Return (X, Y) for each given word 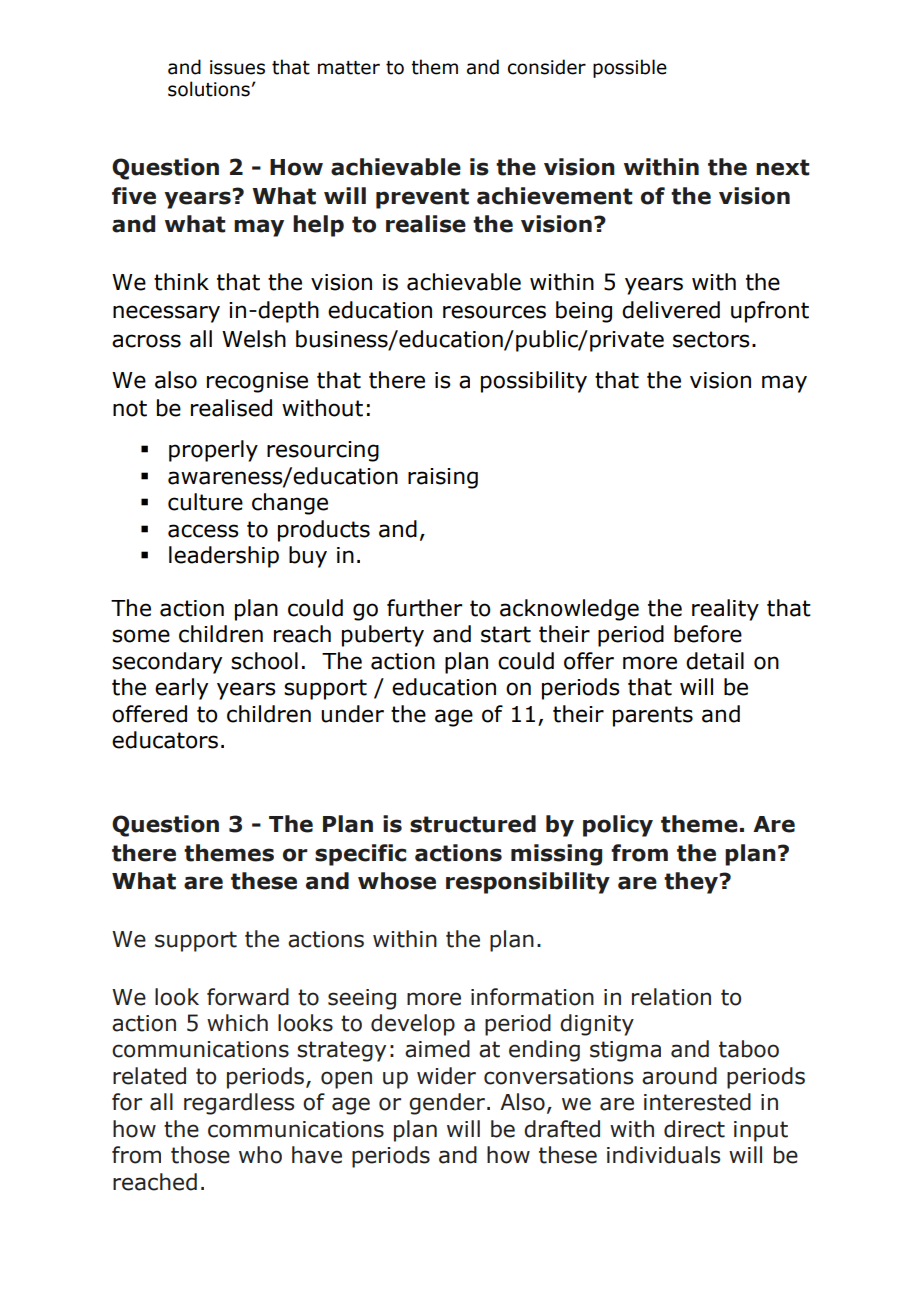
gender (447, 1104)
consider (547, 67)
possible (630, 68)
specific (360, 855)
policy (618, 826)
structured (473, 824)
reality (725, 610)
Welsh (254, 339)
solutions (209, 89)
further (424, 608)
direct (694, 1129)
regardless (239, 1104)
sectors (711, 339)
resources (494, 312)
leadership (224, 557)
